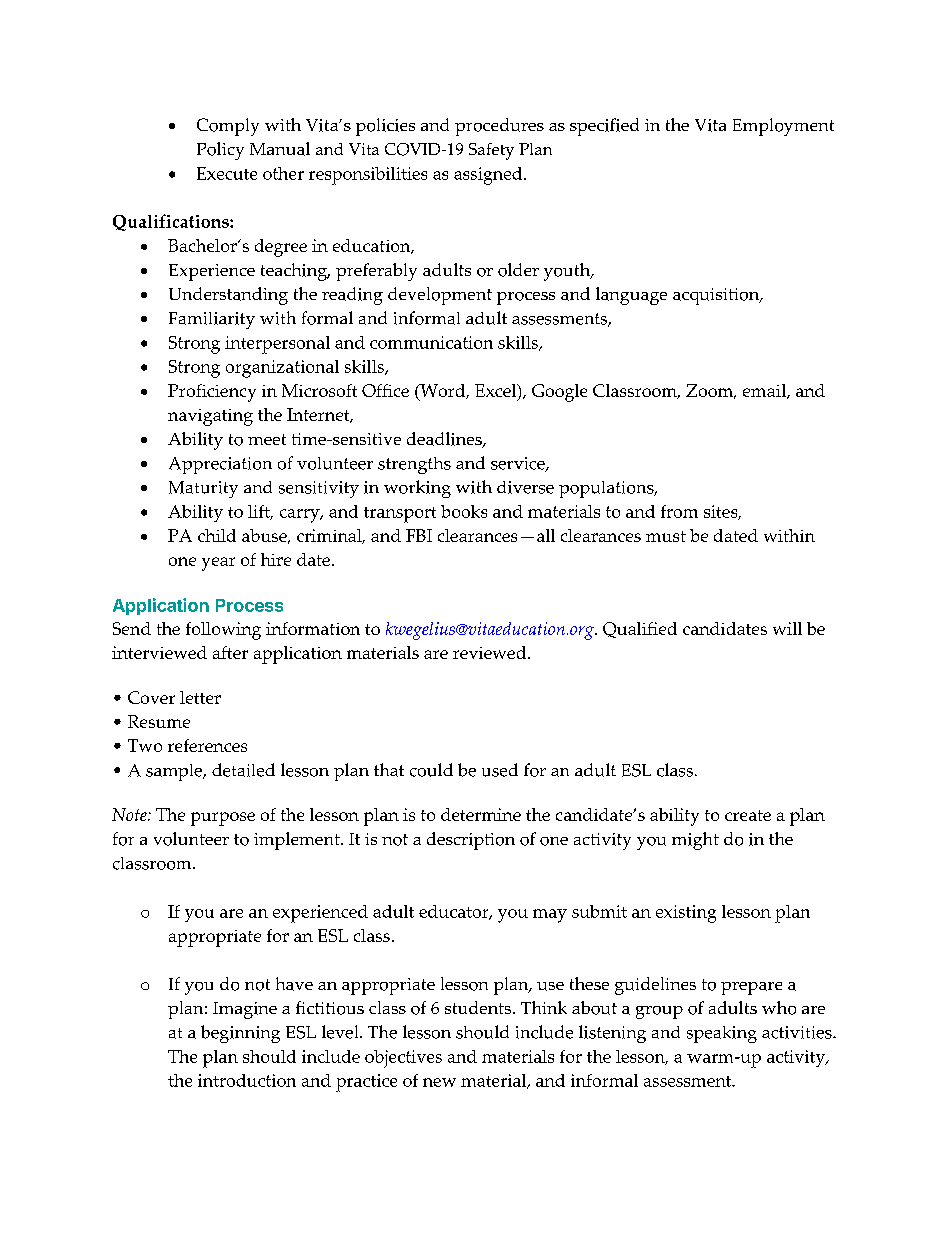 The height and width of the document is (1233, 952). Describe the element at coordinates (787, 628) in the document. I see `will` at that location.
